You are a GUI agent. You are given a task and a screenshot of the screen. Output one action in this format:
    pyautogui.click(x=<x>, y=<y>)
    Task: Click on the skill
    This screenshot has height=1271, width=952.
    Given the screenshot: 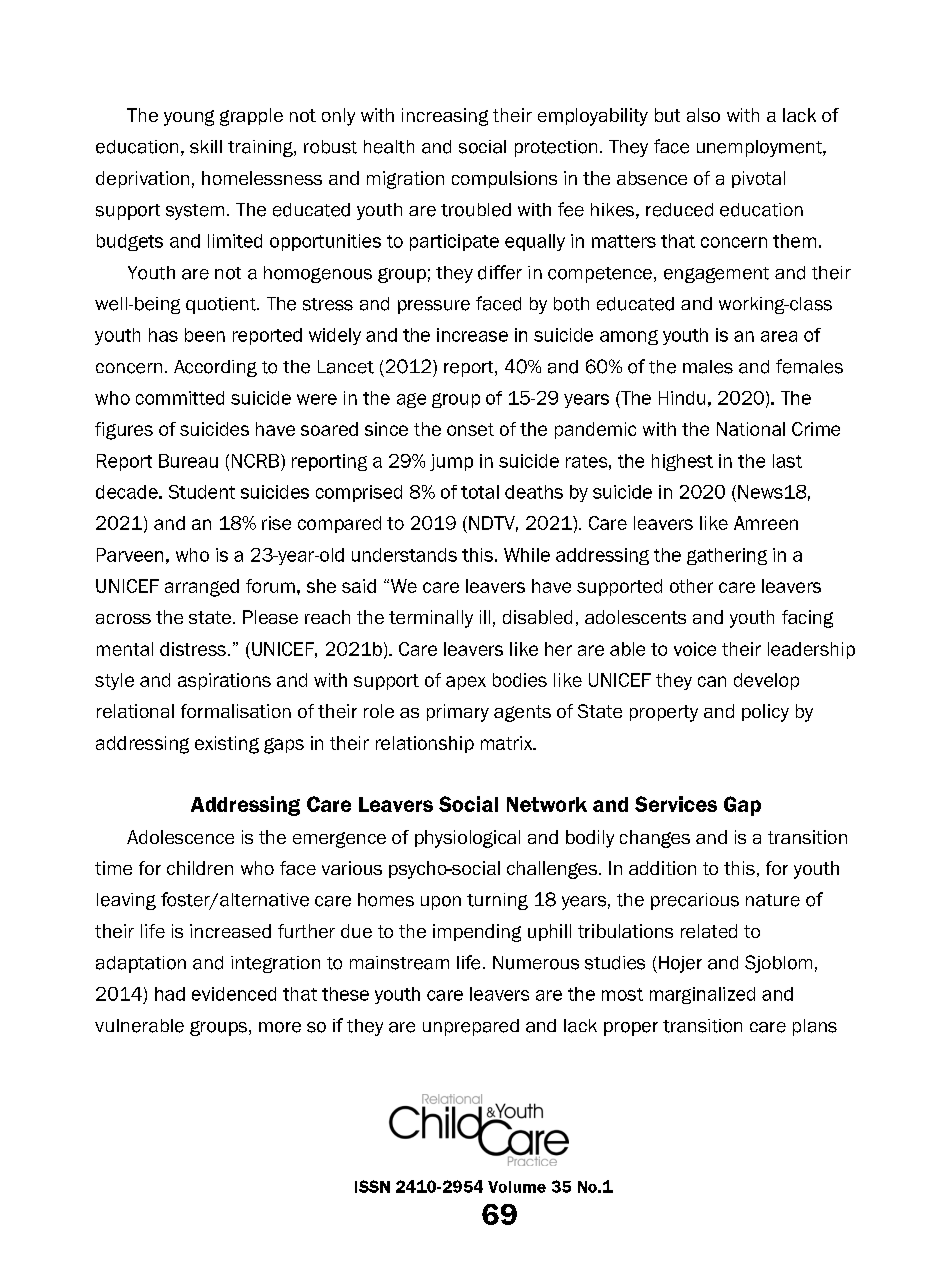 What is the action you would take?
    pyautogui.click(x=206, y=147)
